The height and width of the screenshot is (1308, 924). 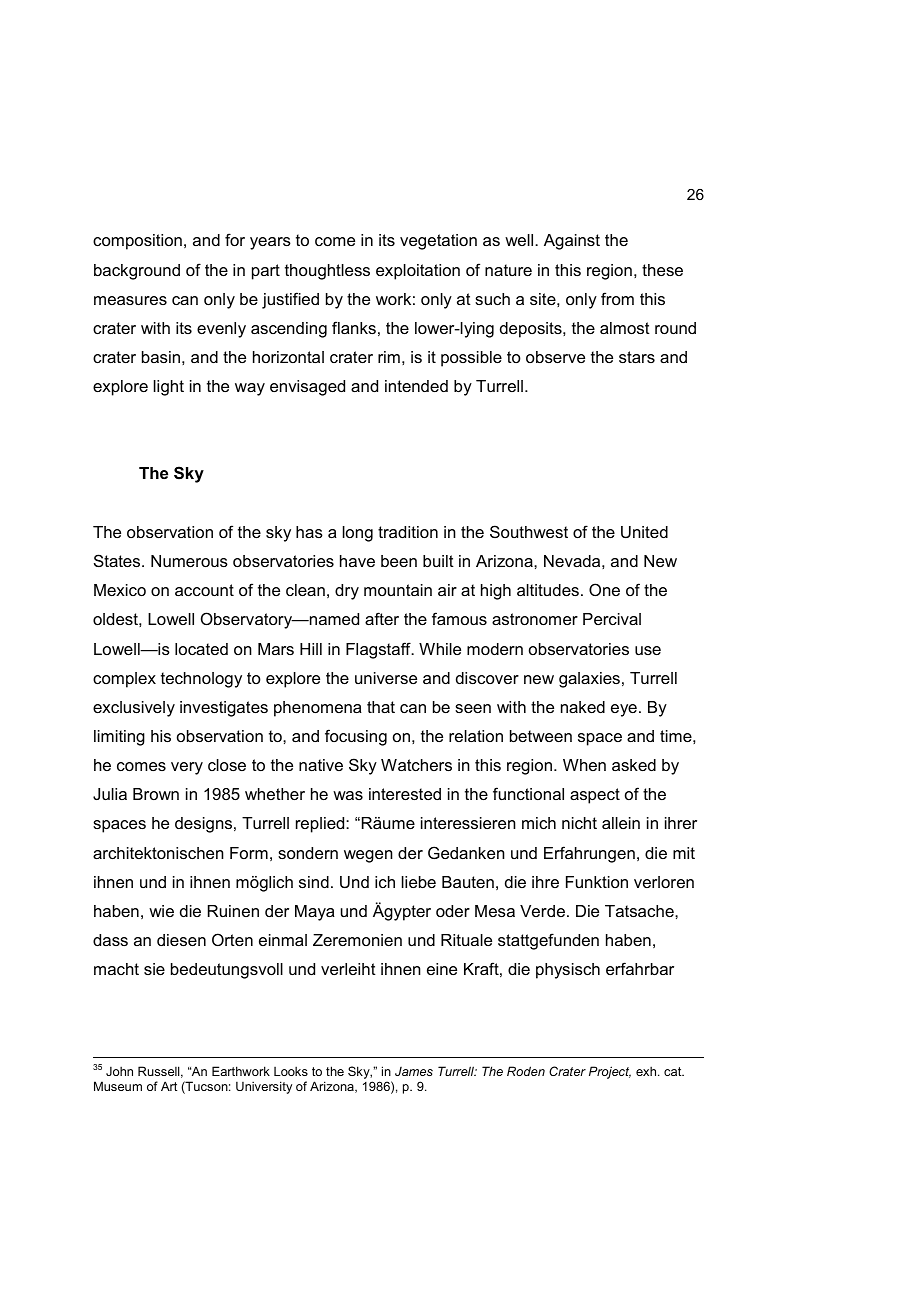 I want to click on tradition, so click(x=408, y=532).
